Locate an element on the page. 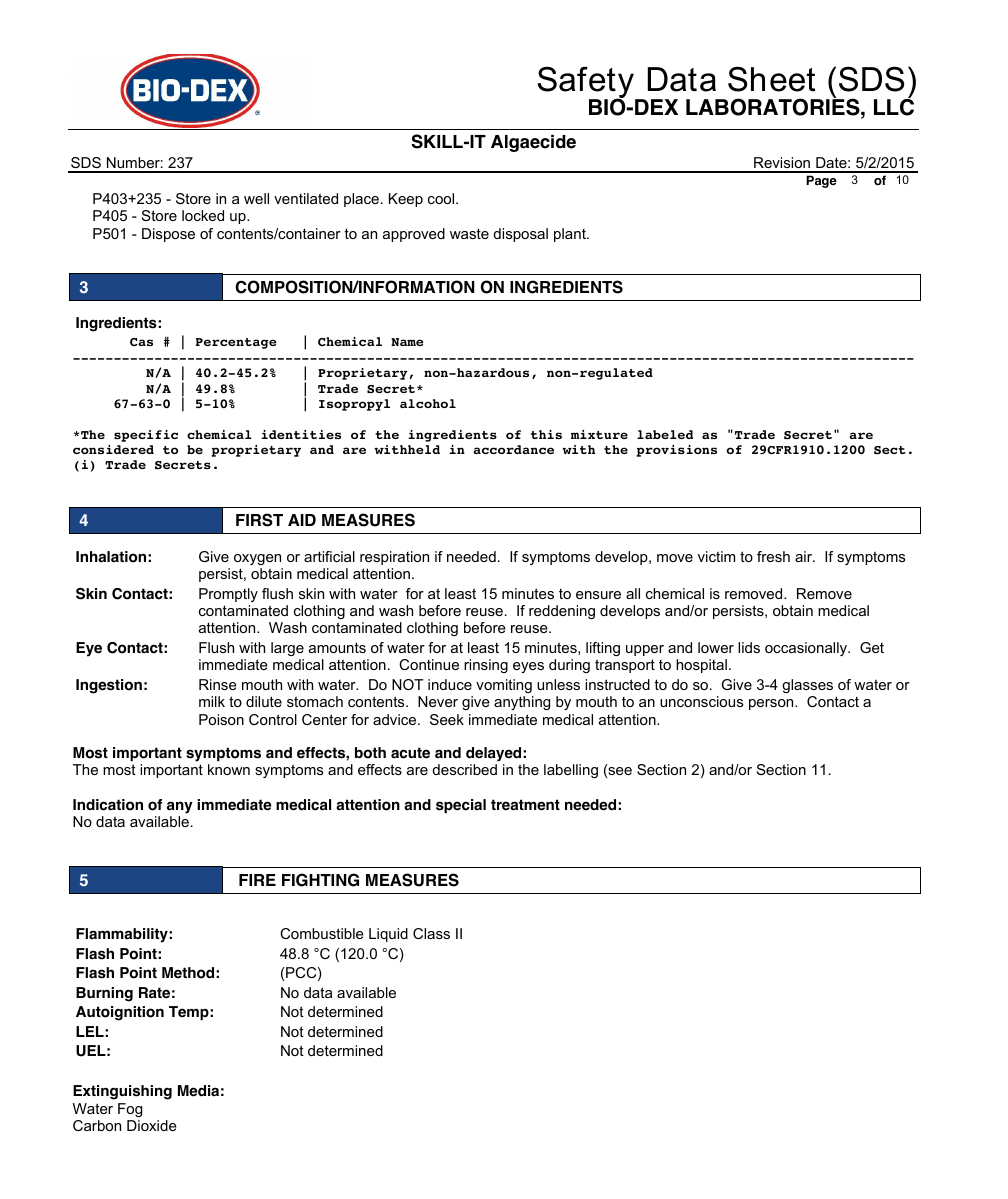 The image size is (1008, 1199). Dioxide is located at coordinates (152, 1125).
